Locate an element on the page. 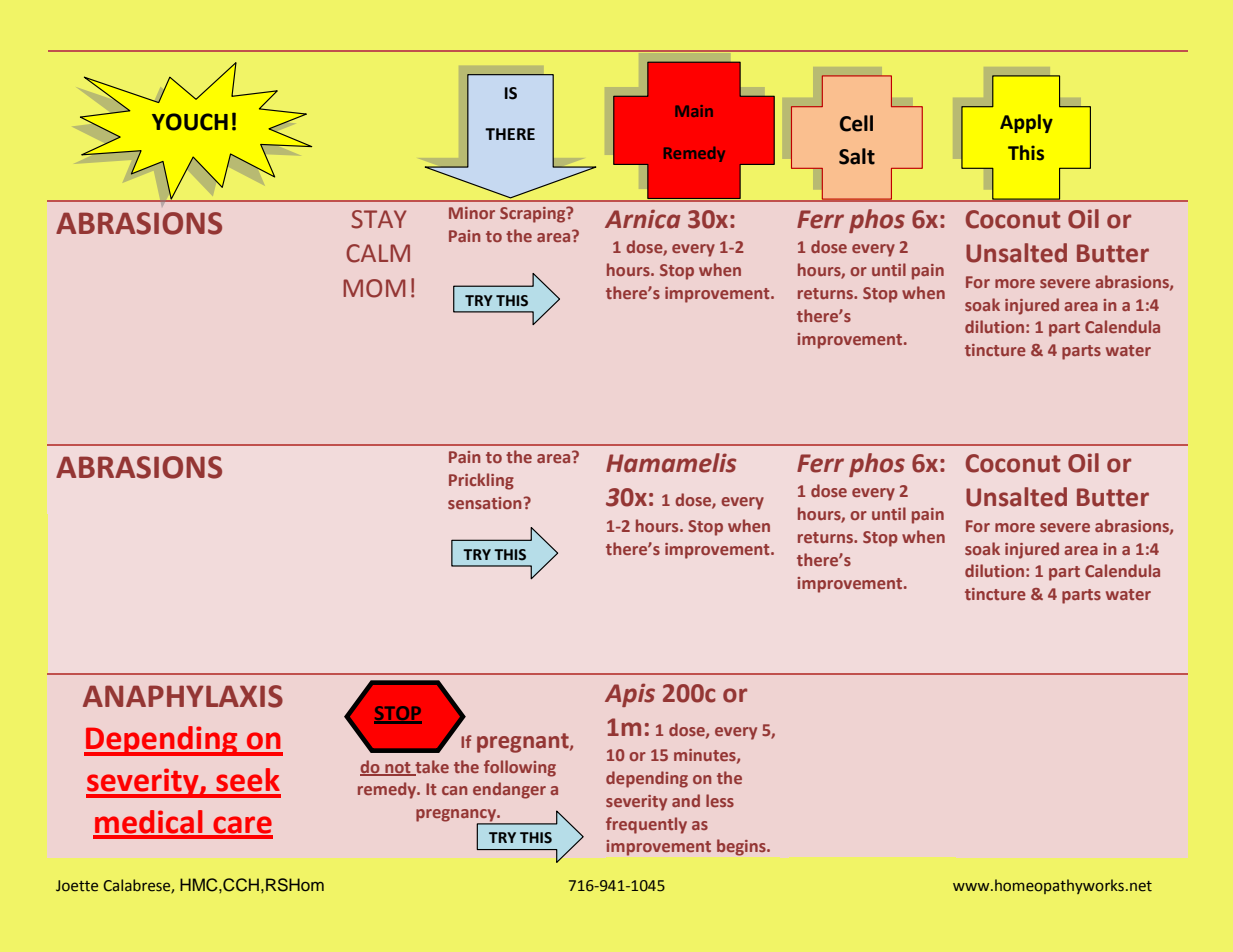 The height and width of the page is (952, 1233). not is located at coordinates (398, 768).
